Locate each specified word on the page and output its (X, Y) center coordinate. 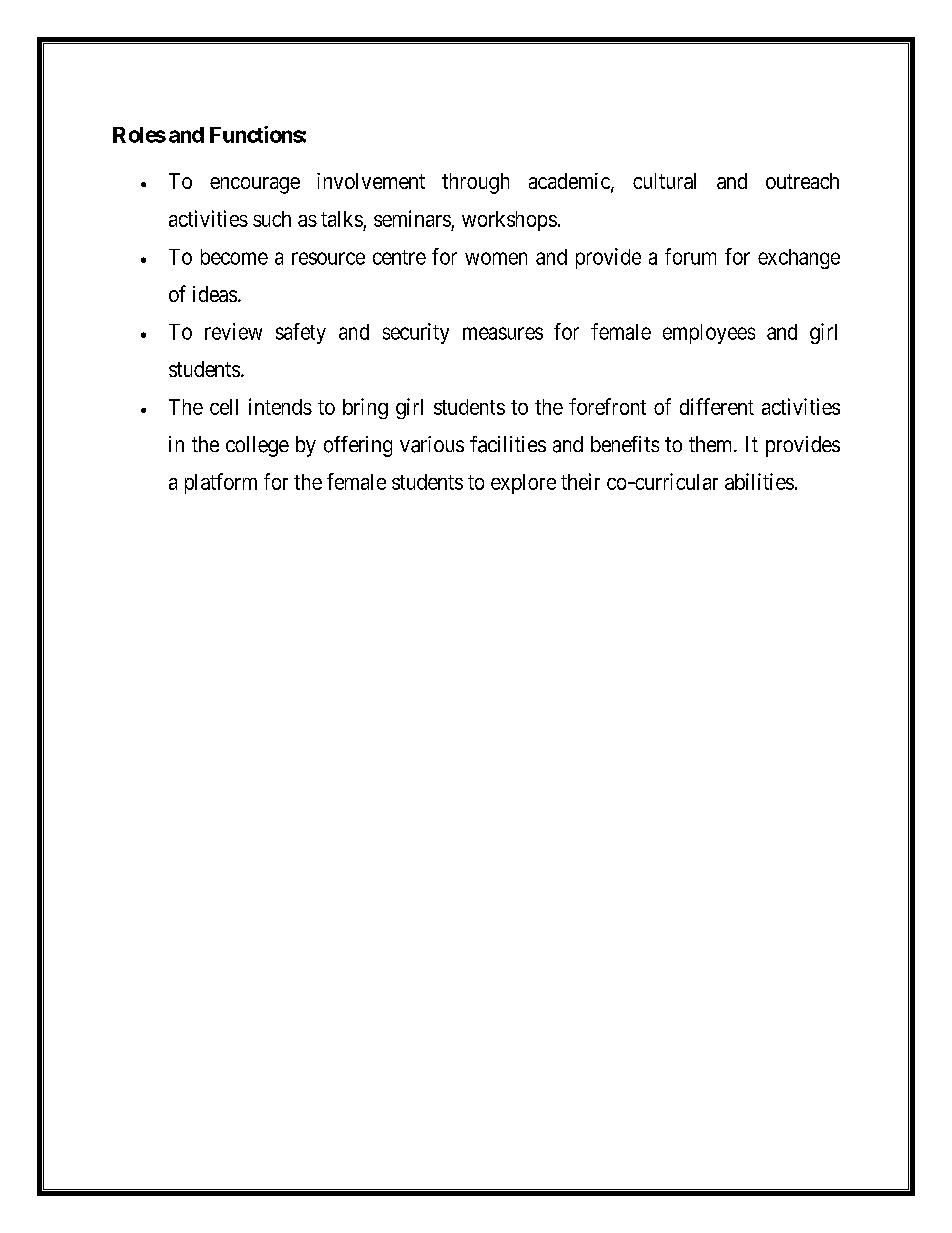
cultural (664, 181)
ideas (215, 294)
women (496, 258)
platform (221, 483)
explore (523, 484)
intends (280, 406)
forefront (607, 406)
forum (690, 256)
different (717, 406)
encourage (255, 185)
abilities (759, 481)
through (475, 183)
